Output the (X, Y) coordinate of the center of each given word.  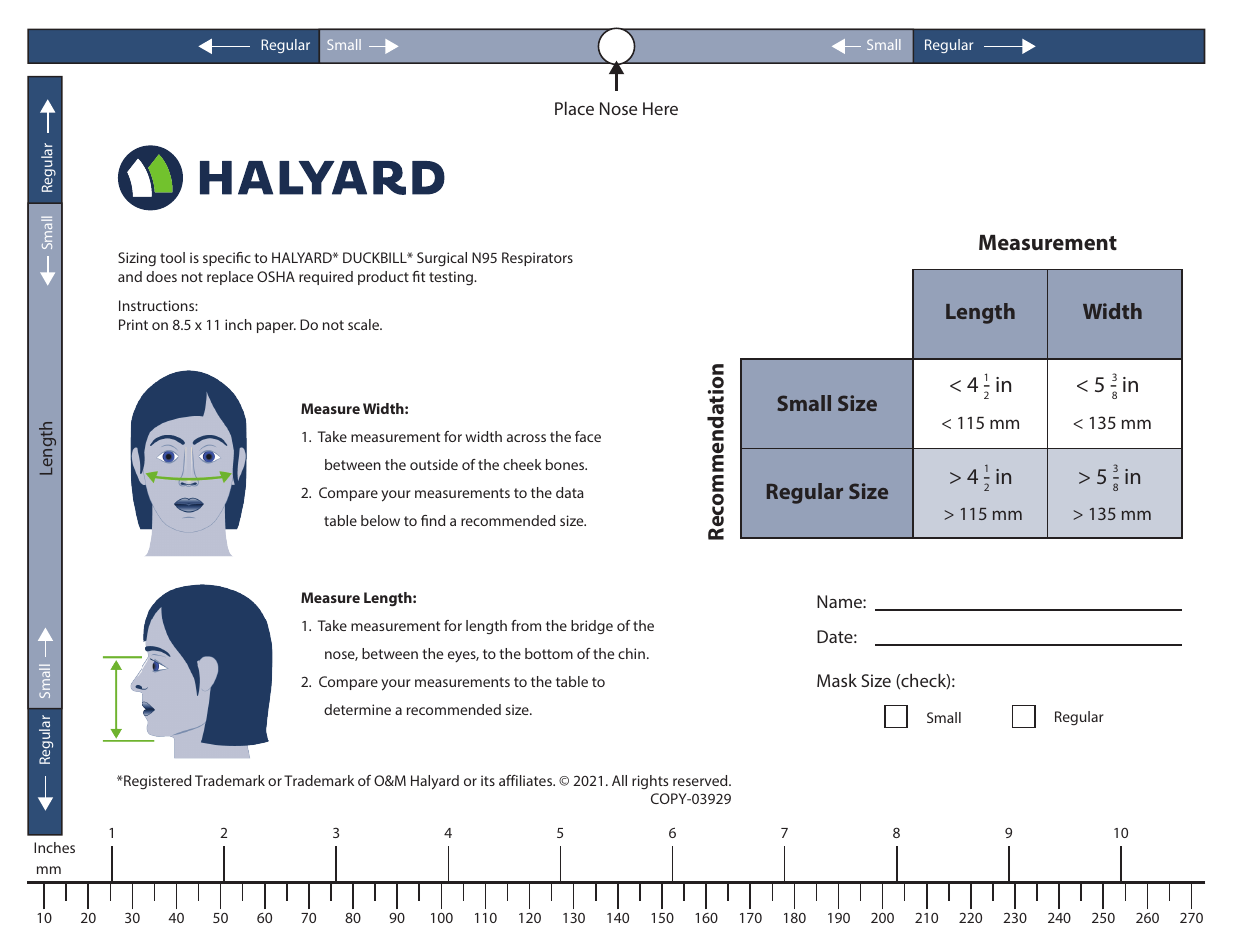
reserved (701, 780)
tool (172, 257)
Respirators (537, 259)
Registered (156, 782)
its (488, 780)
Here (660, 108)
